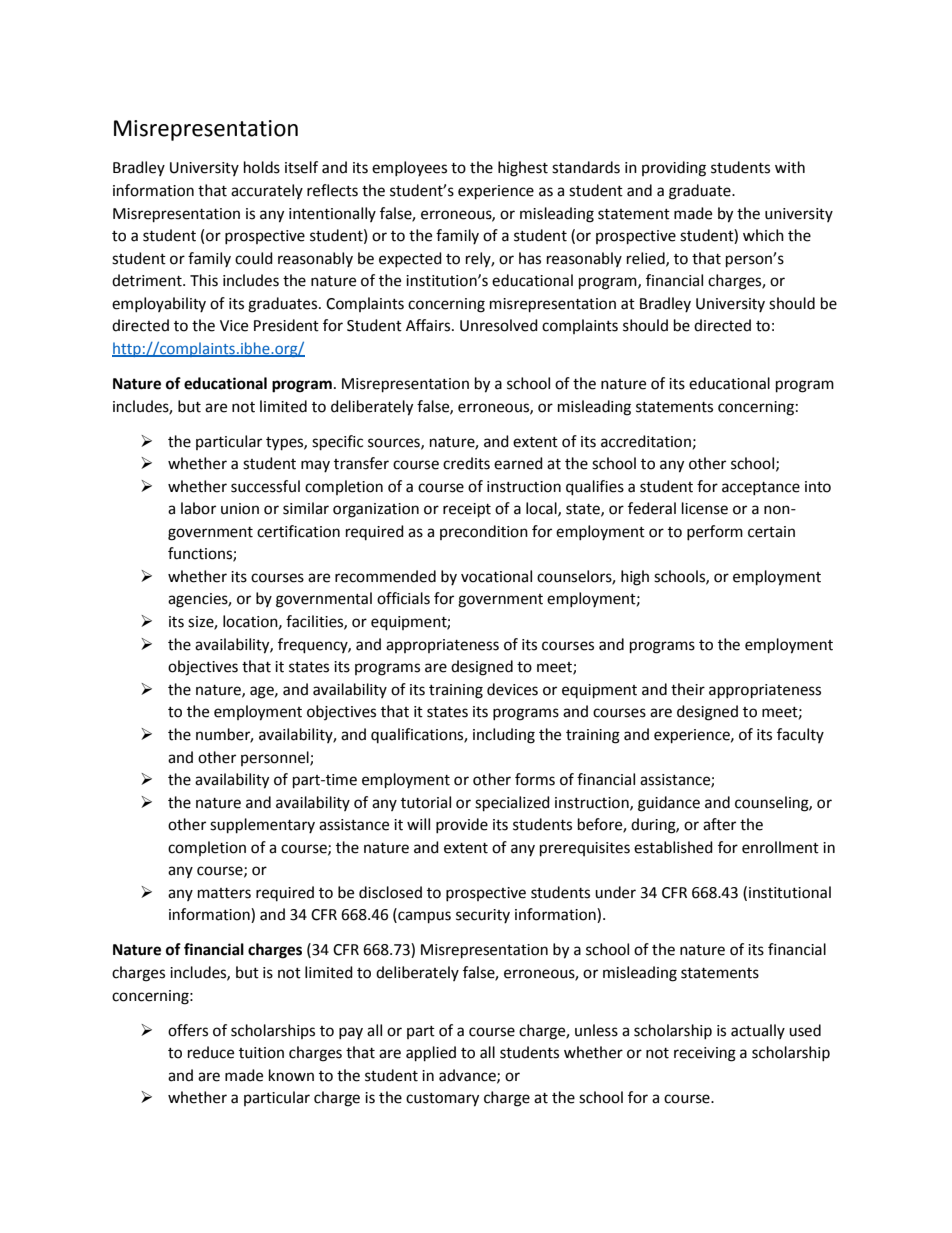 This screenshot has width=952, height=1233. What do you see at coordinates (211, 1052) in the screenshot?
I see `reduce` at bounding box center [211, 1052].
